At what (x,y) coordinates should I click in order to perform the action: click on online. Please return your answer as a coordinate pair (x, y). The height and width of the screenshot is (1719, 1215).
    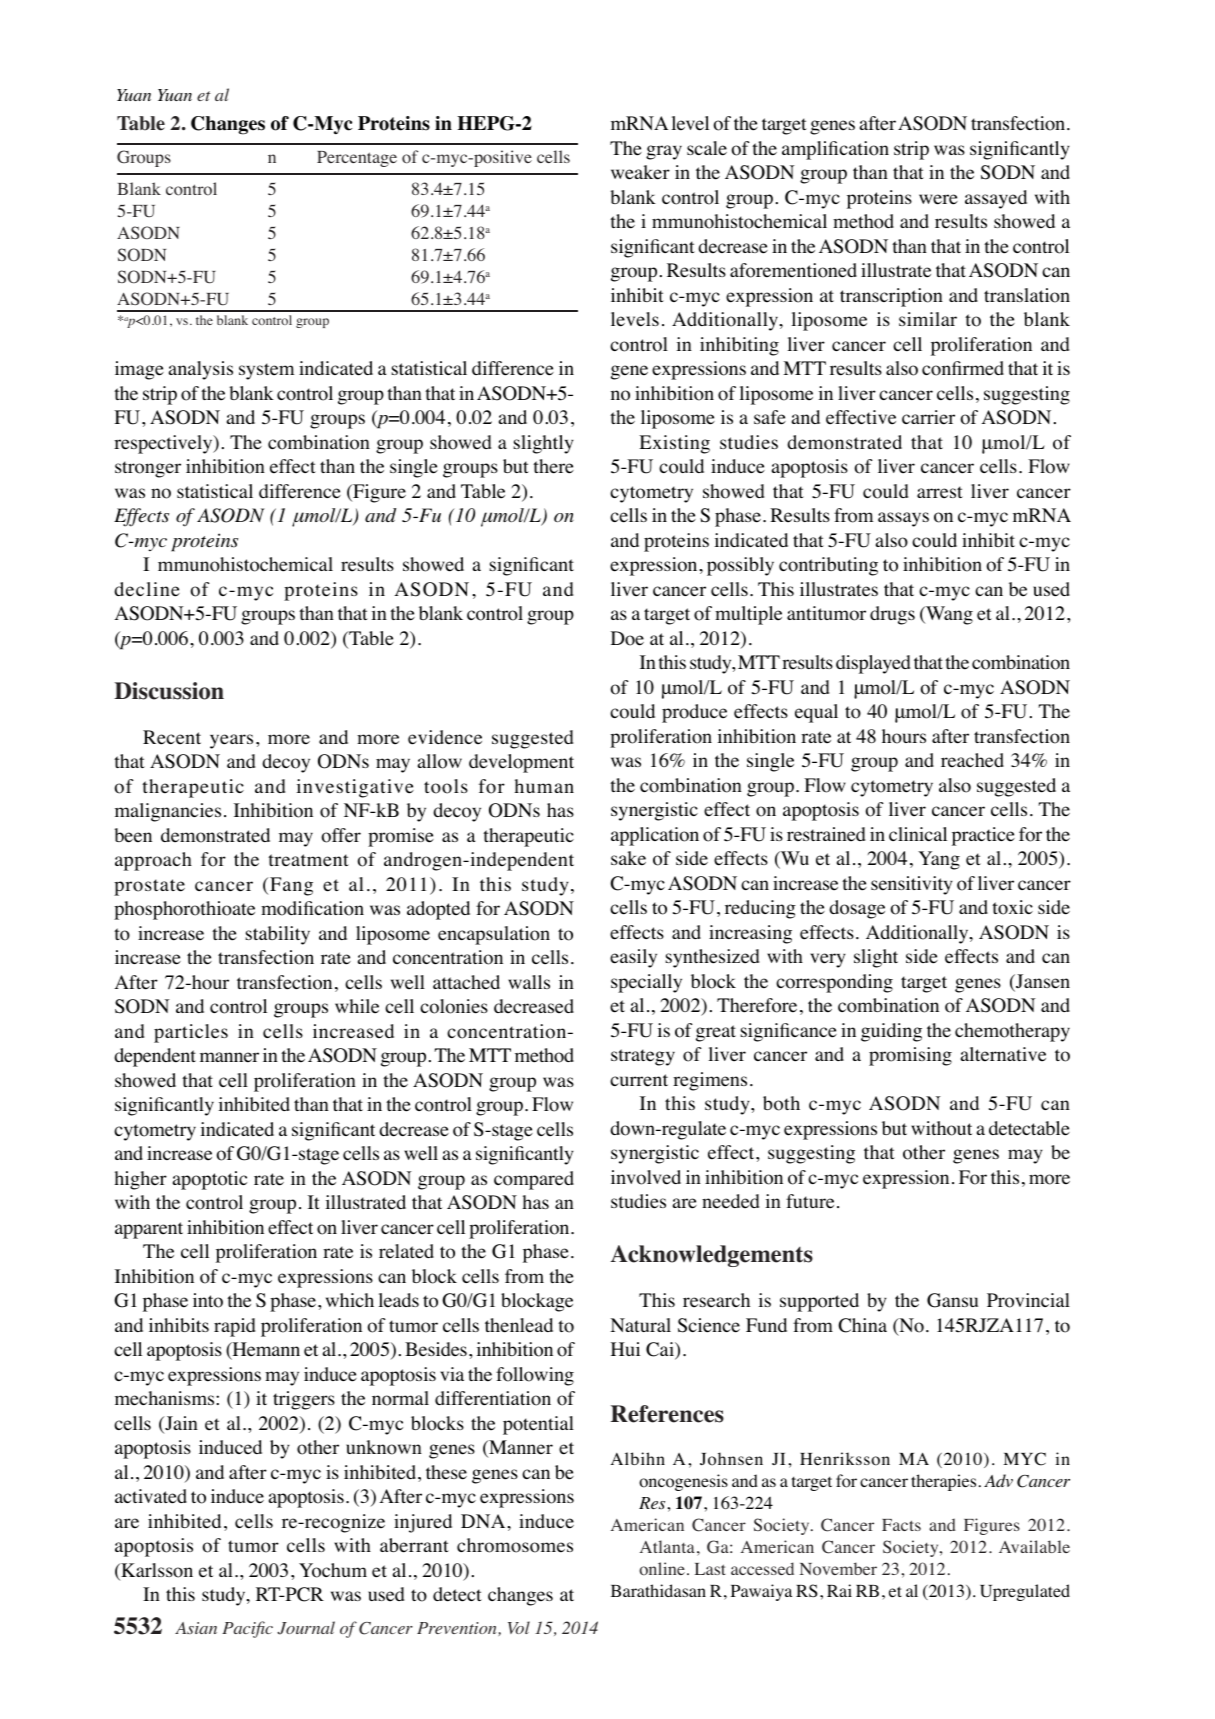
    Looking at the image, I should click on (662, 1569).
